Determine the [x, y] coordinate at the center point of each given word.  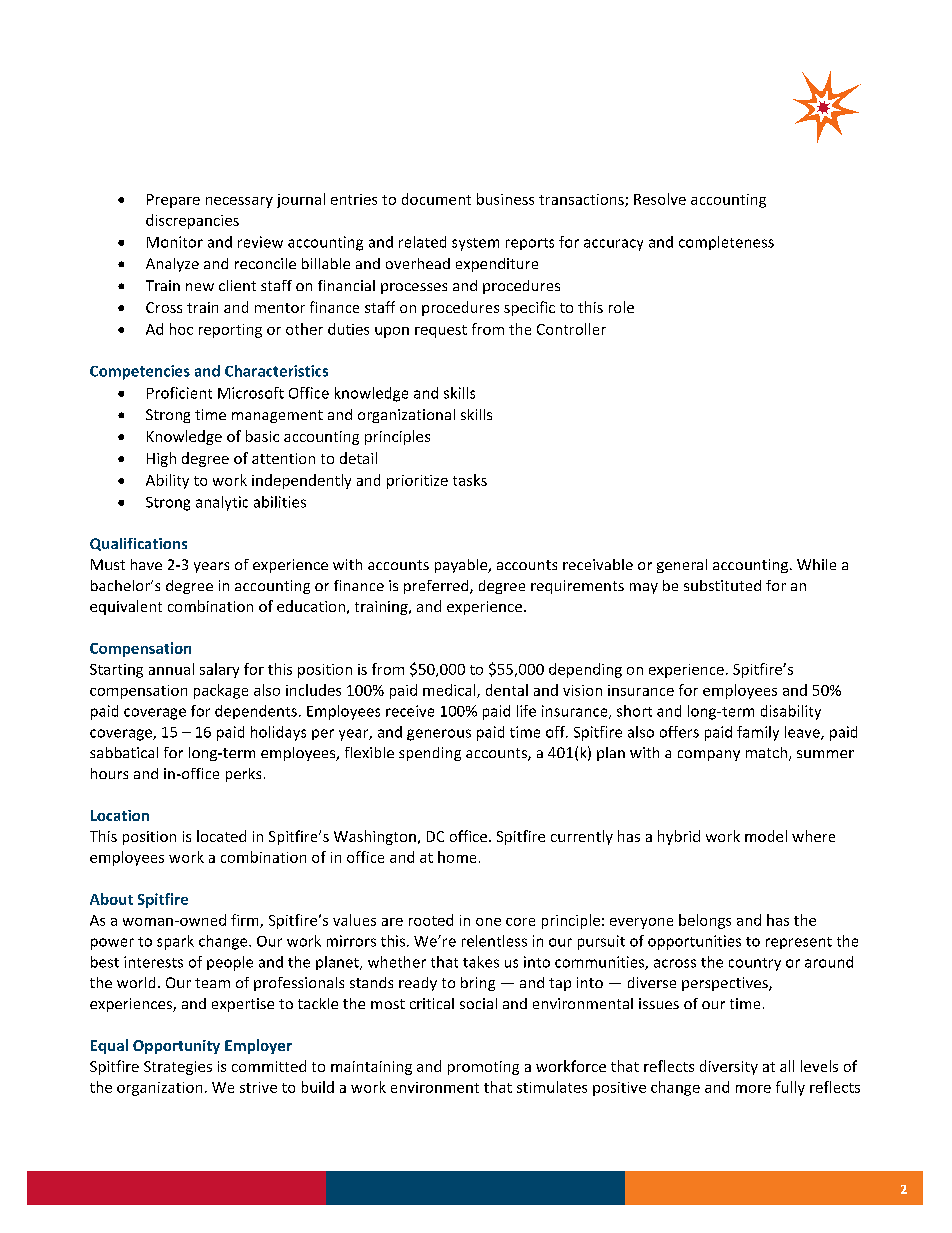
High [161, 459]
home [457, 857]
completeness [726, 243]
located [221, 836]
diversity [729, 1067]
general [682, 566]
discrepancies [192, 221]
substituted [722, 585]
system [475, 244]
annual [171, 669]
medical [450, 691]
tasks [470, 480]
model [766, 836]
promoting [483, 1068]
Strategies [178, 1068]
